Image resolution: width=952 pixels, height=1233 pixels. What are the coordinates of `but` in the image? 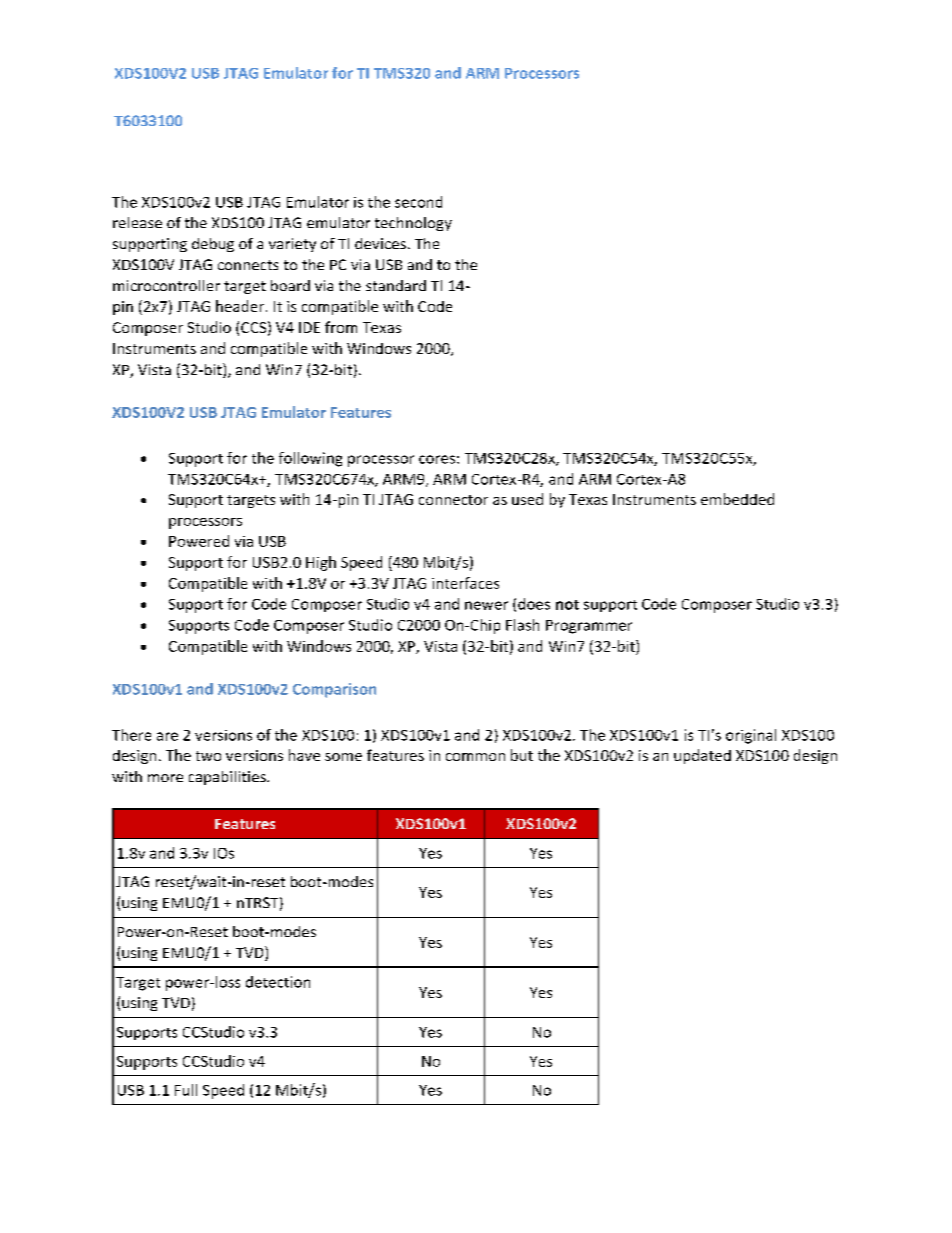 It's located at (522, 755).
